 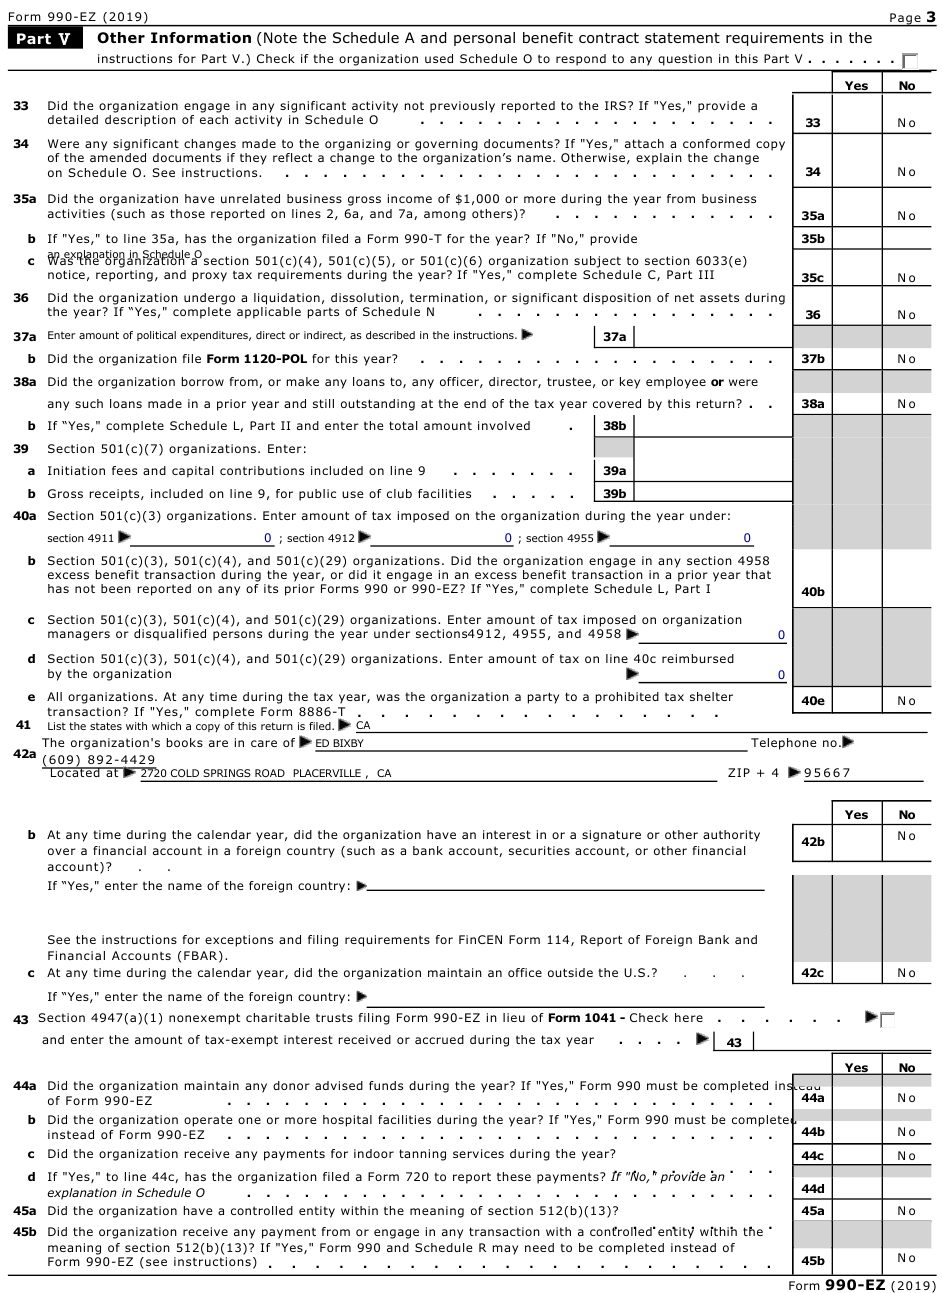 I want to click on termination, so click(x=446, y=297).
